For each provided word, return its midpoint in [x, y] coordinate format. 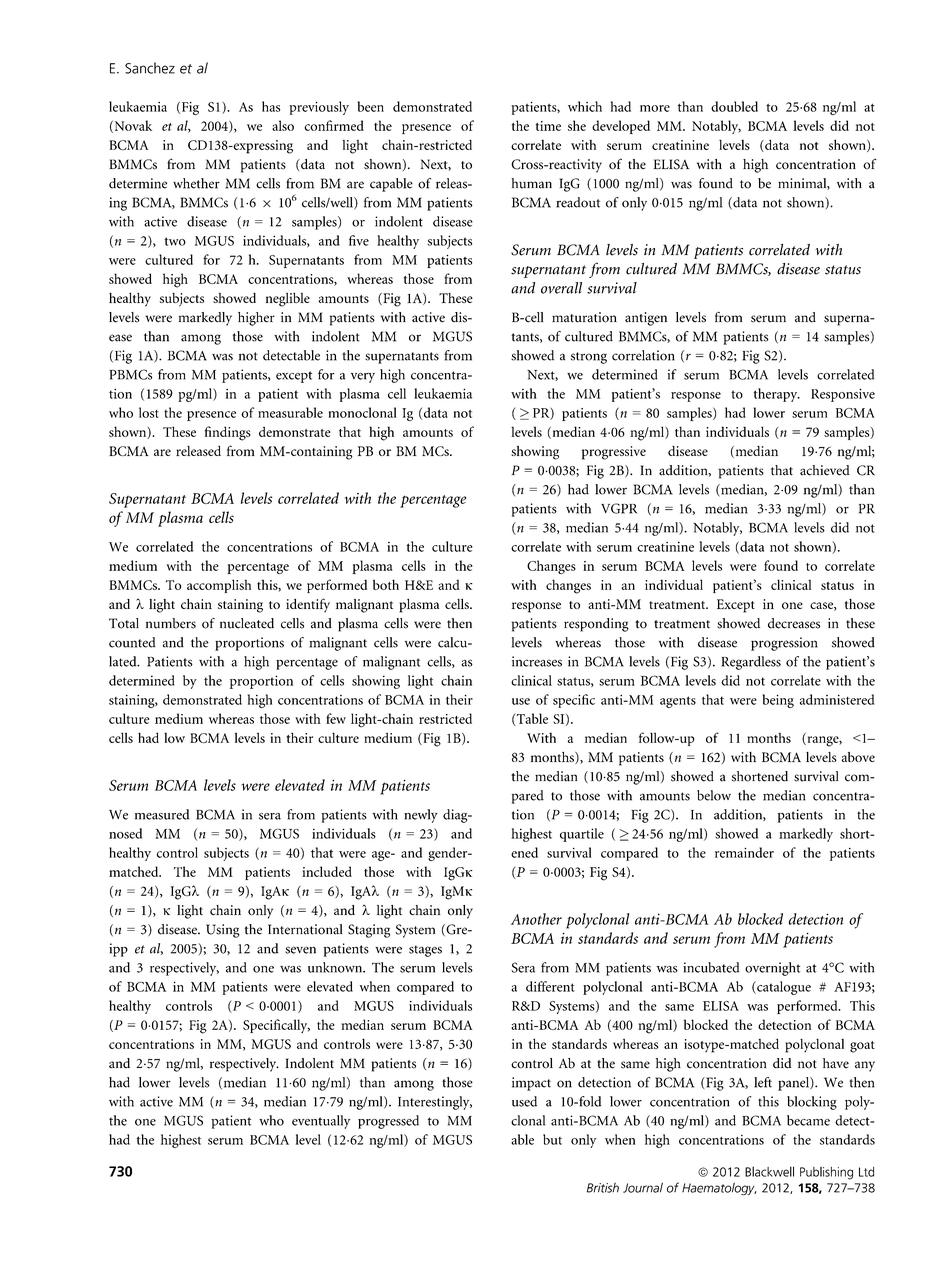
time [548, 126]
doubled [734, 106]
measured [162, 814]
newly [421, 816]
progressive [614, 453]
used [524, 1101]
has [271, 106]
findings [228, 433]
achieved [825, 470]
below [714, 795]
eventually [321, 1122]
